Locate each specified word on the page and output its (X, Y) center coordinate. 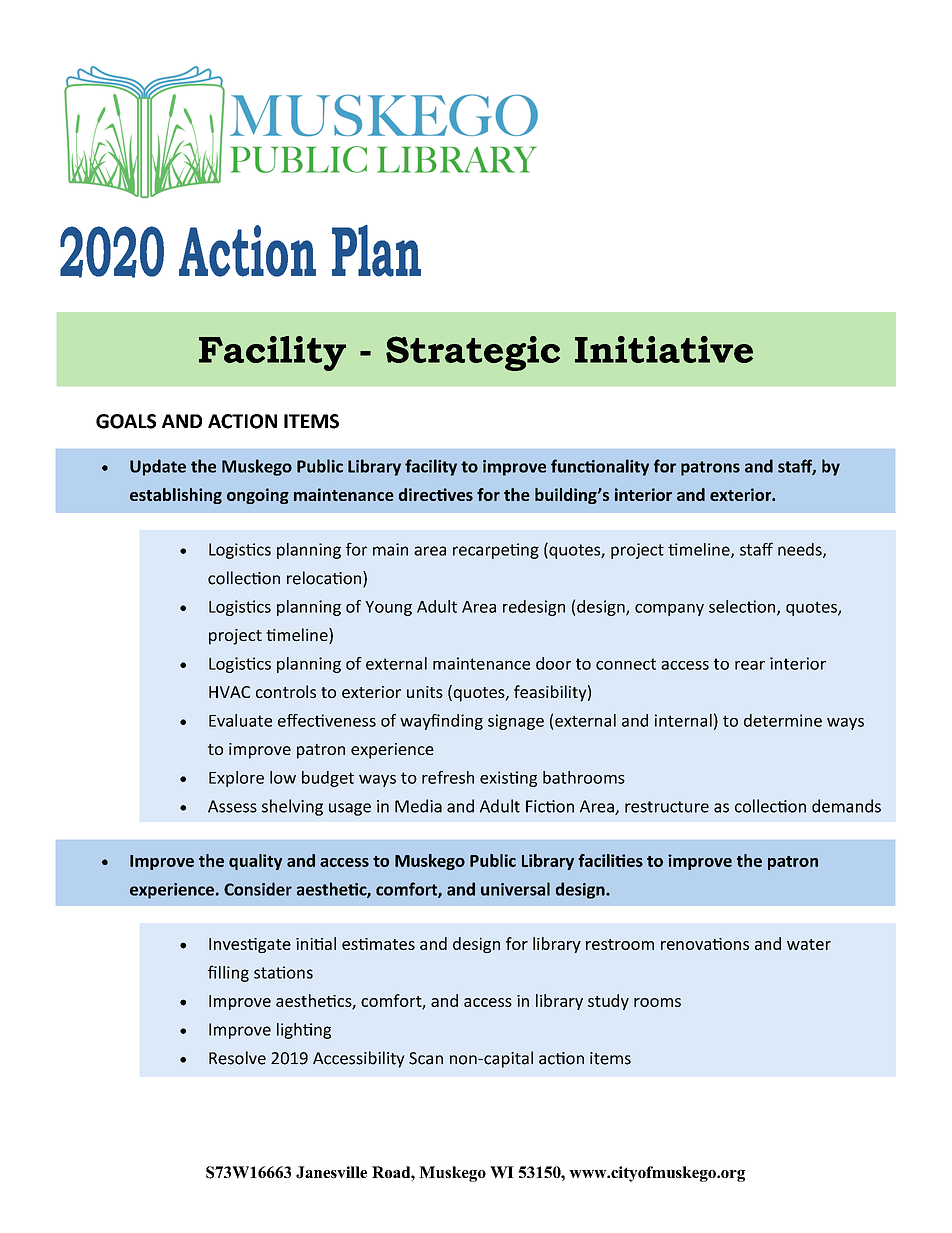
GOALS (126, 421)
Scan (426, 1058)
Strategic (473, 353)
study (608, 1002)
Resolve (237, 1058)
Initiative (664, 349)
